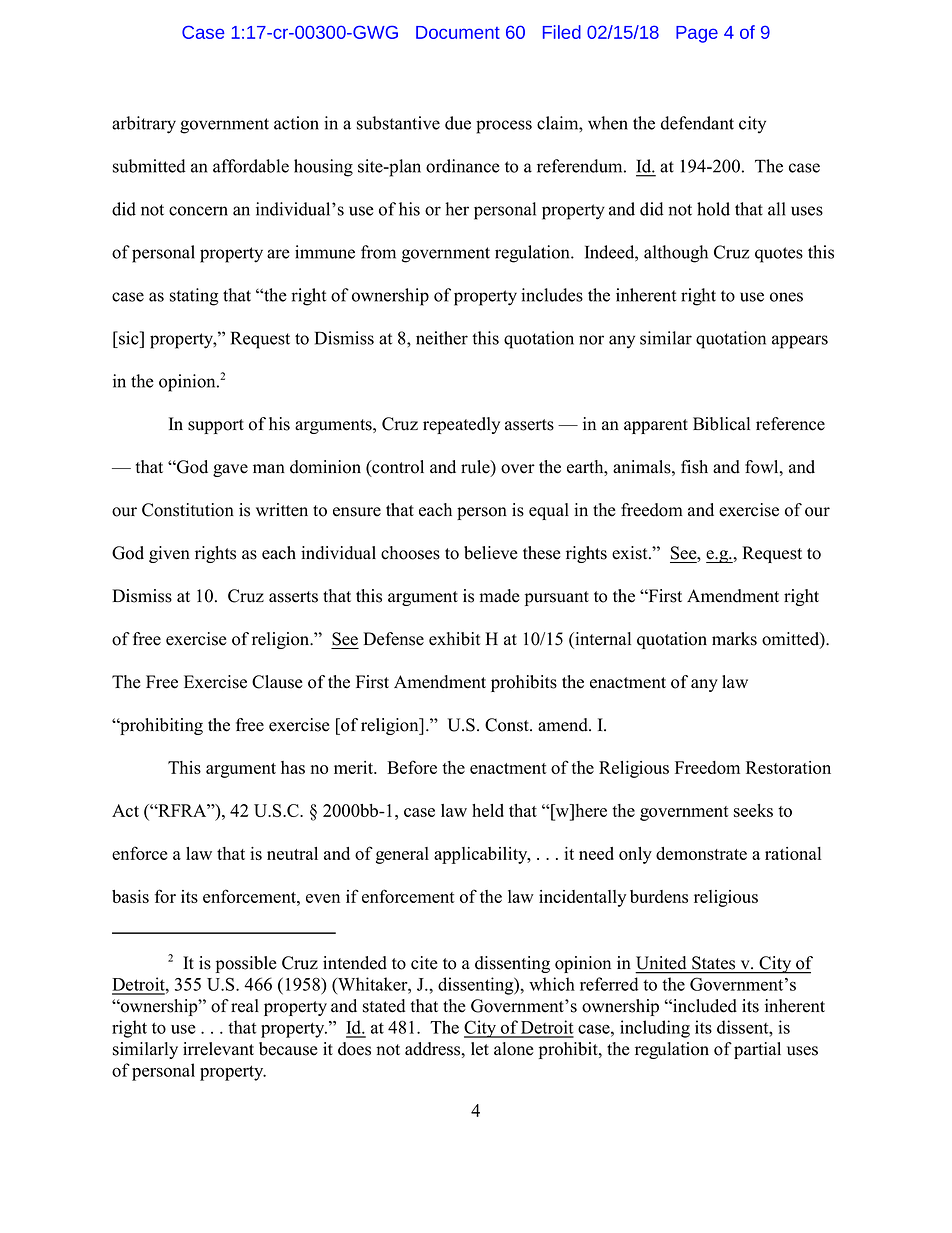  What do you see at coordinates (458, 32) in the screenshot?
I see `Document` at bounding box center [458, 32].
